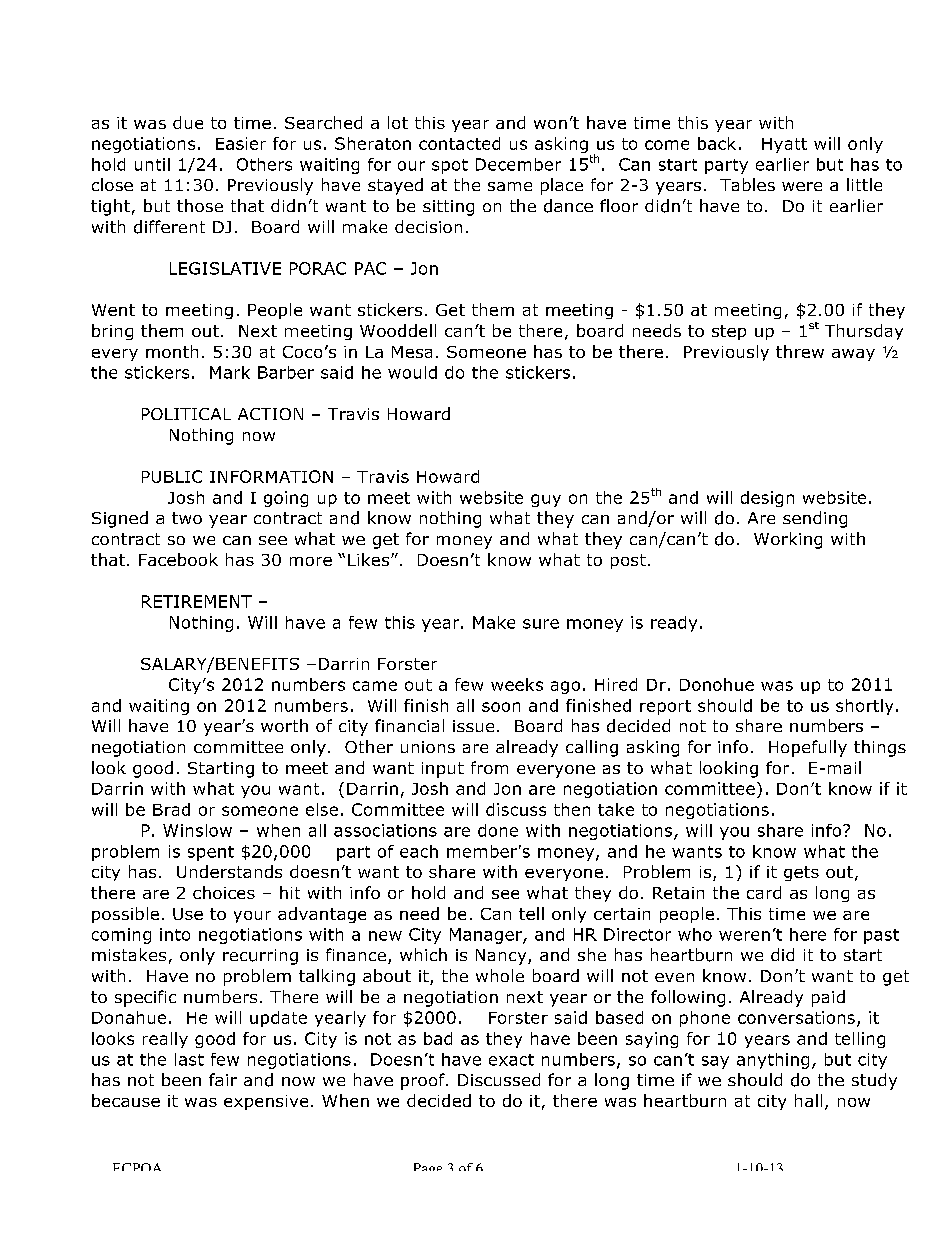  I want to click on December, so click(518, 164).
